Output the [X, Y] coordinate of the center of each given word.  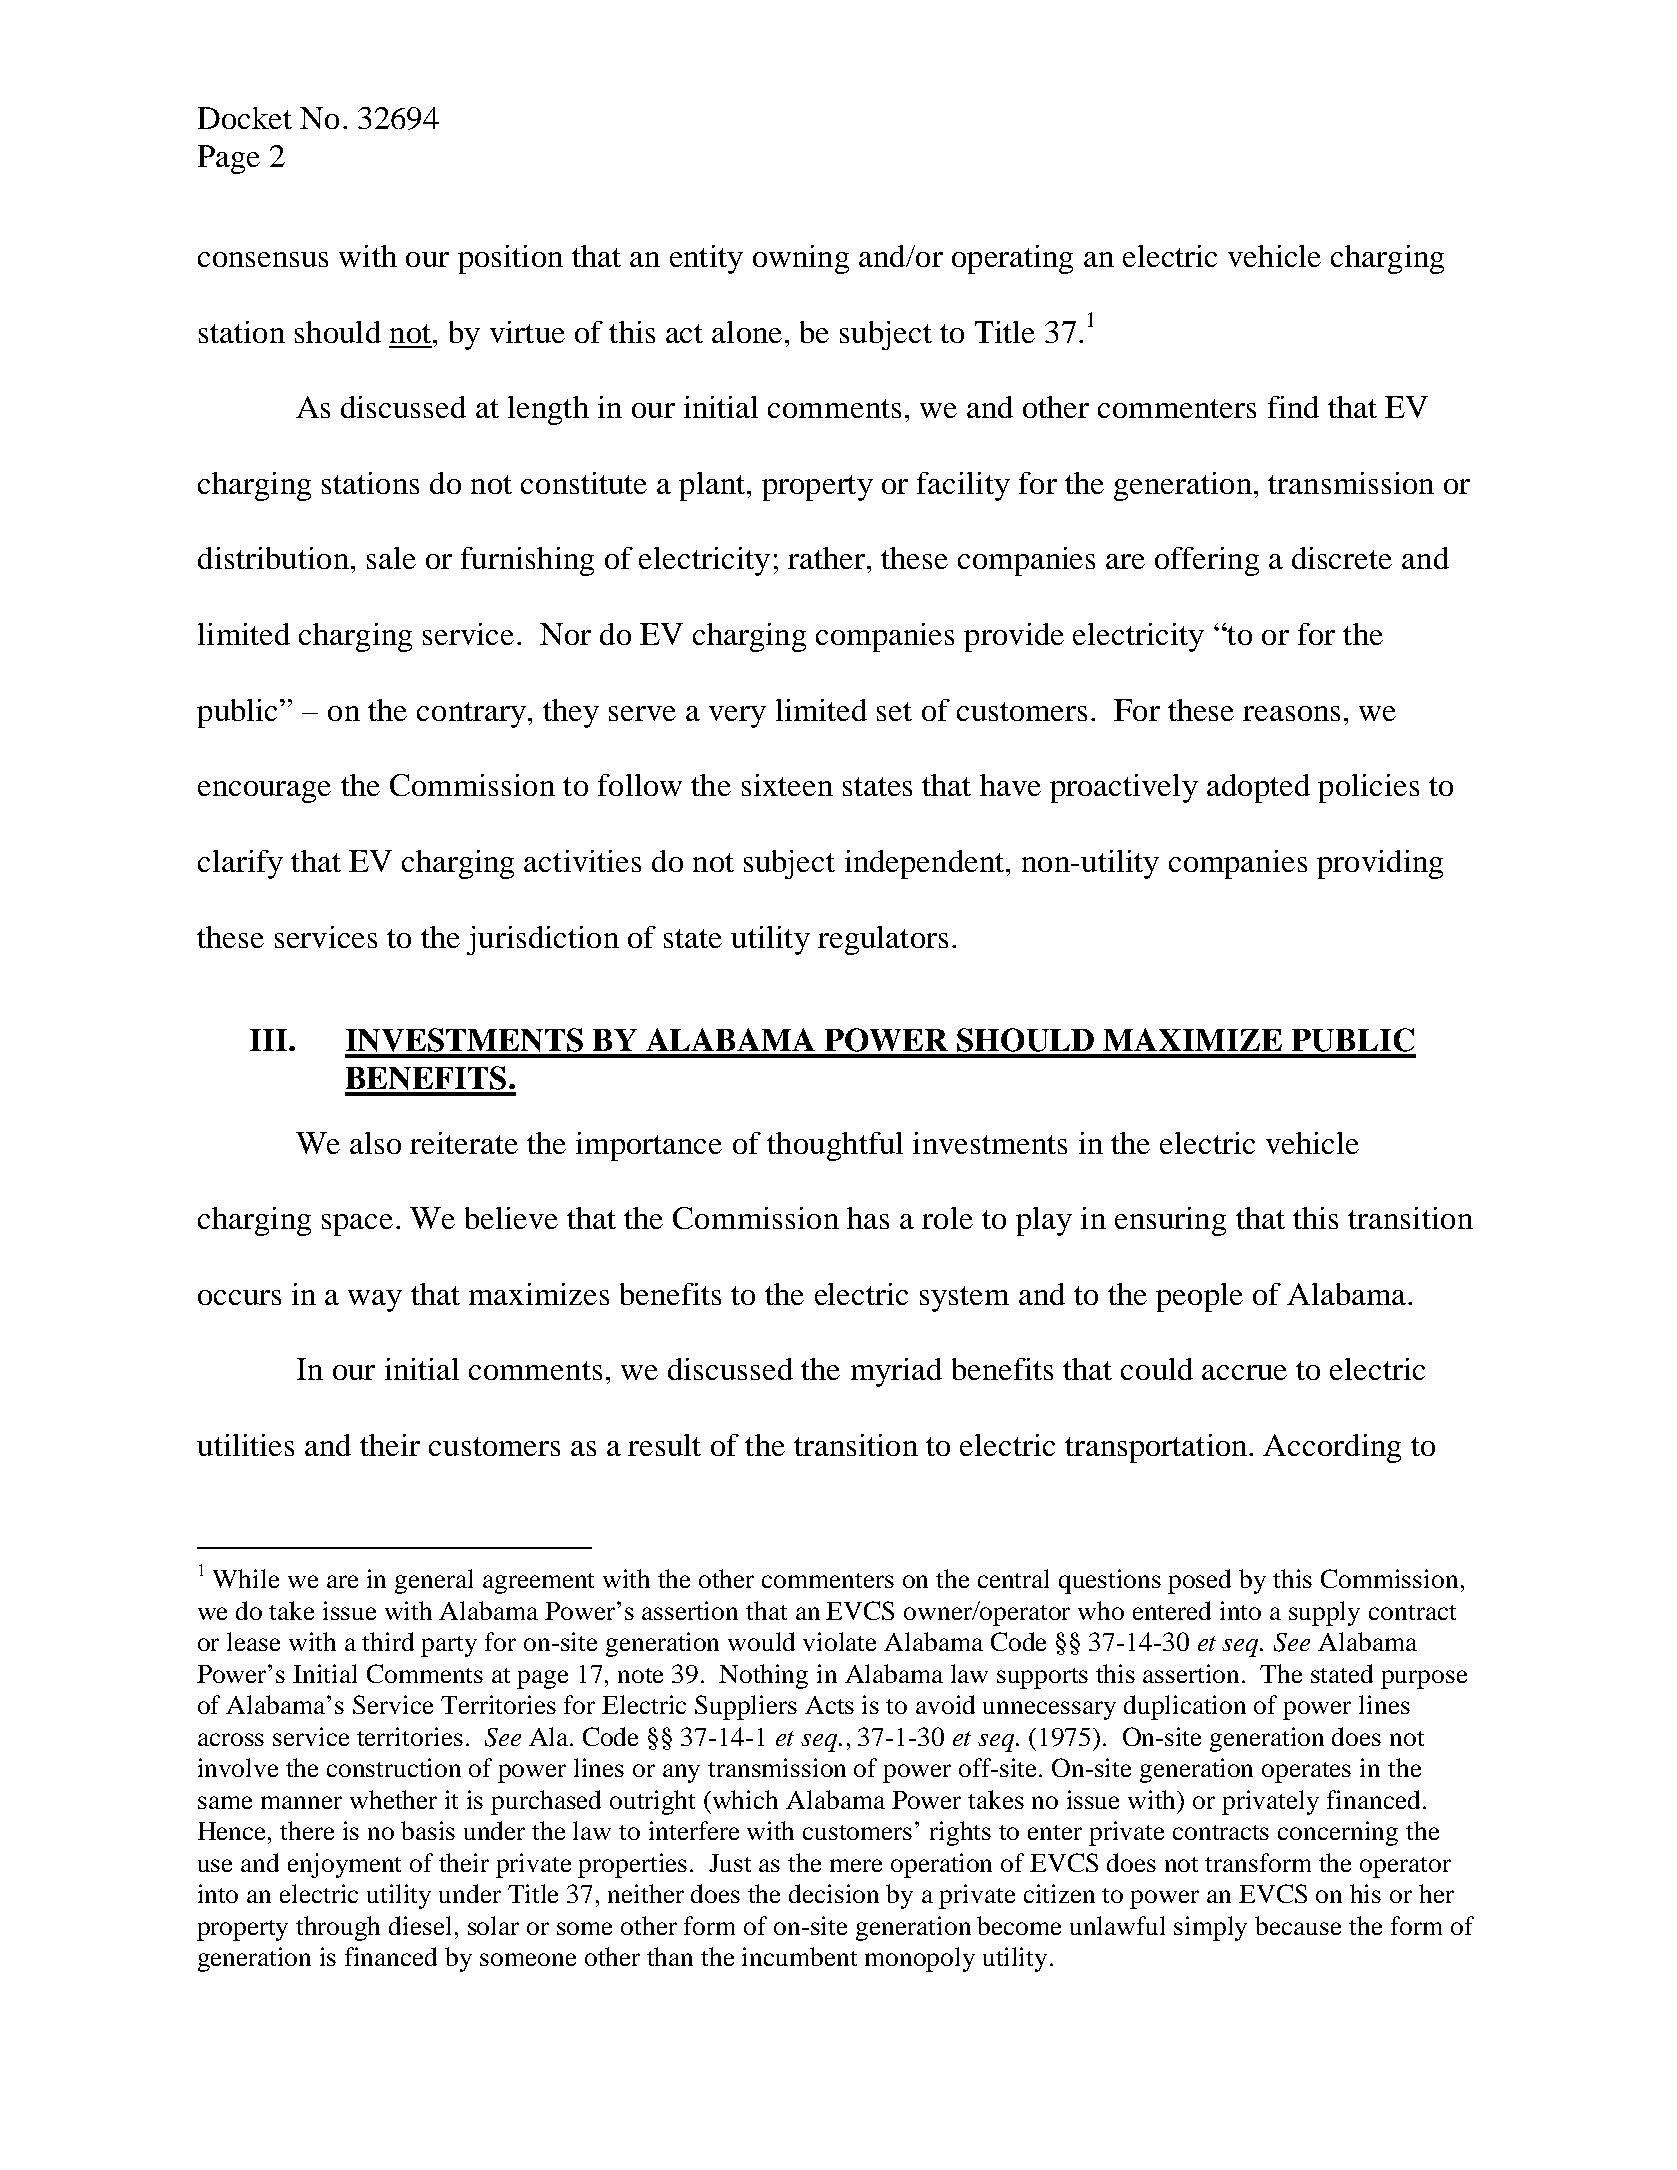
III [270, 1040]
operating [1012, 259]
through [338, 1928]
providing [1380, 864]
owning [801, 259]
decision [834, 1893]
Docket [245, 118]
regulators [883, 940]
